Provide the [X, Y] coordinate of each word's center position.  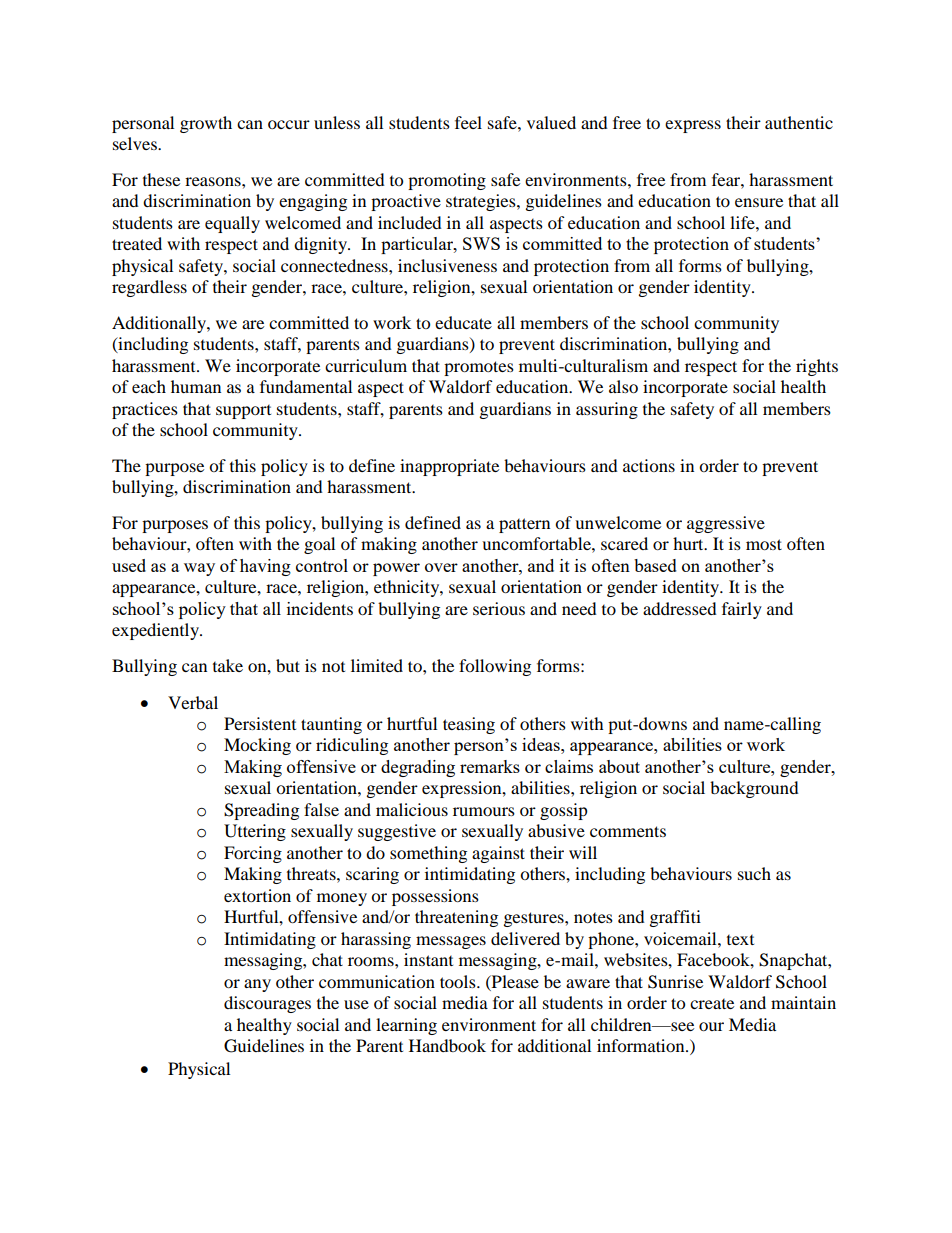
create [712, 1004]
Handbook [447, 1045]
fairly [742, 610]
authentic [799, 122]
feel [468, 122]
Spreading [261, 811]
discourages [267, 1004]
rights [817, 367]
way [199, 569]
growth [206, 124]
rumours [484, 811]
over [441, 567]
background [754, 789]
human [196, 386]
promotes [479, 368]
